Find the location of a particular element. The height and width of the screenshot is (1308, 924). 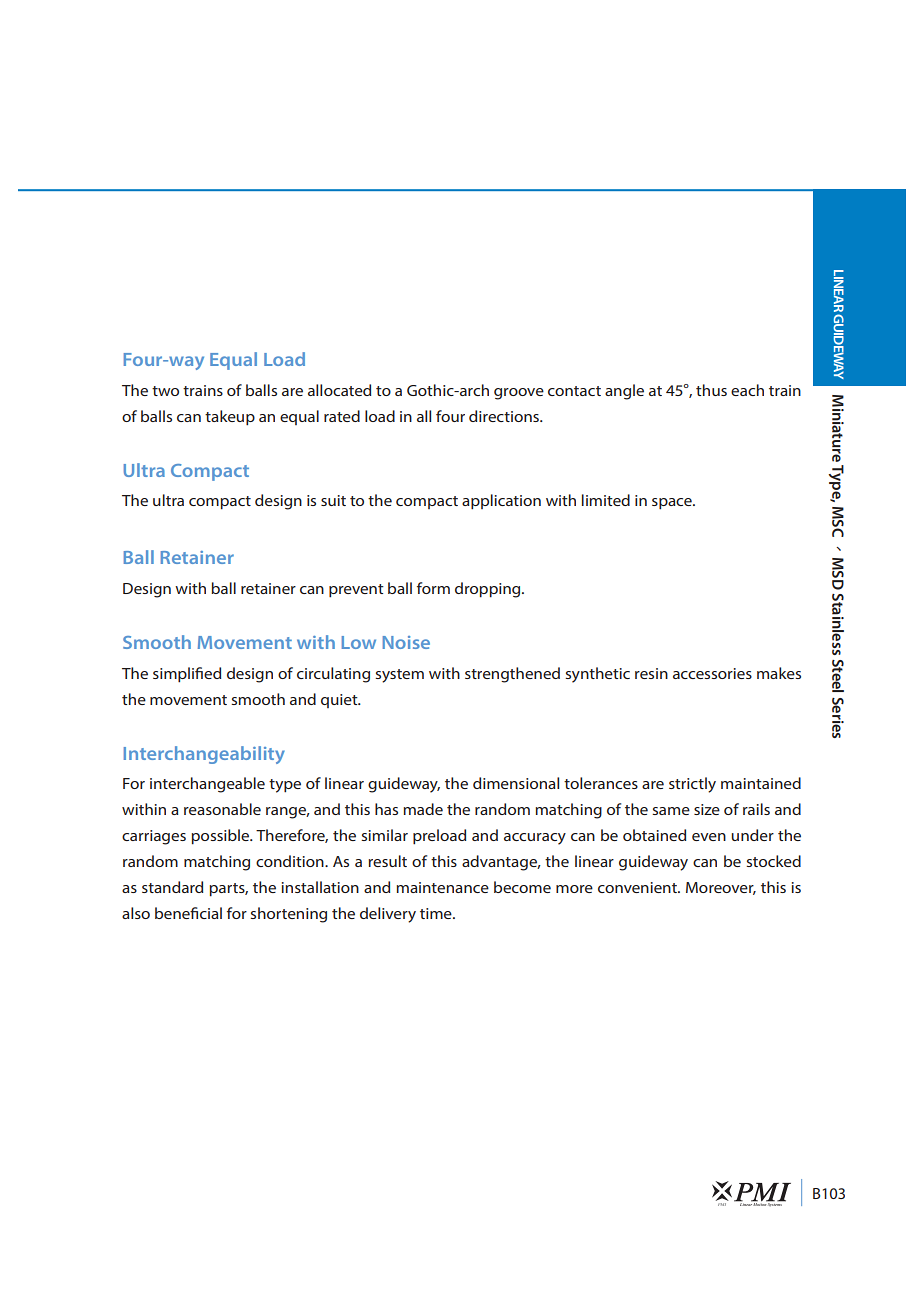

standard is located at coordinates (172, 887).
